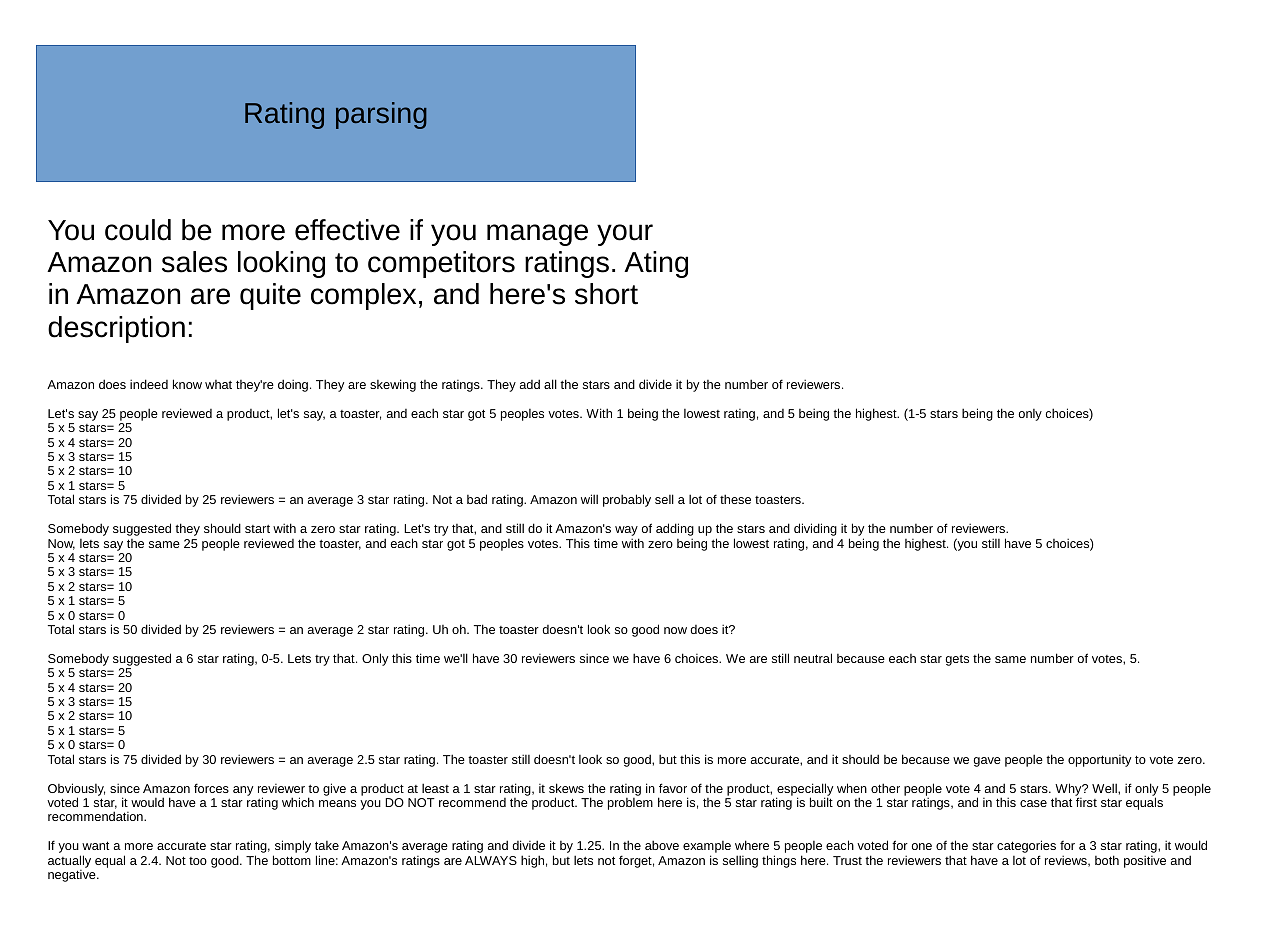 Image resolution: width=1271 pixels, height=952 pixels. I want to click on know, so click(187, 384).
